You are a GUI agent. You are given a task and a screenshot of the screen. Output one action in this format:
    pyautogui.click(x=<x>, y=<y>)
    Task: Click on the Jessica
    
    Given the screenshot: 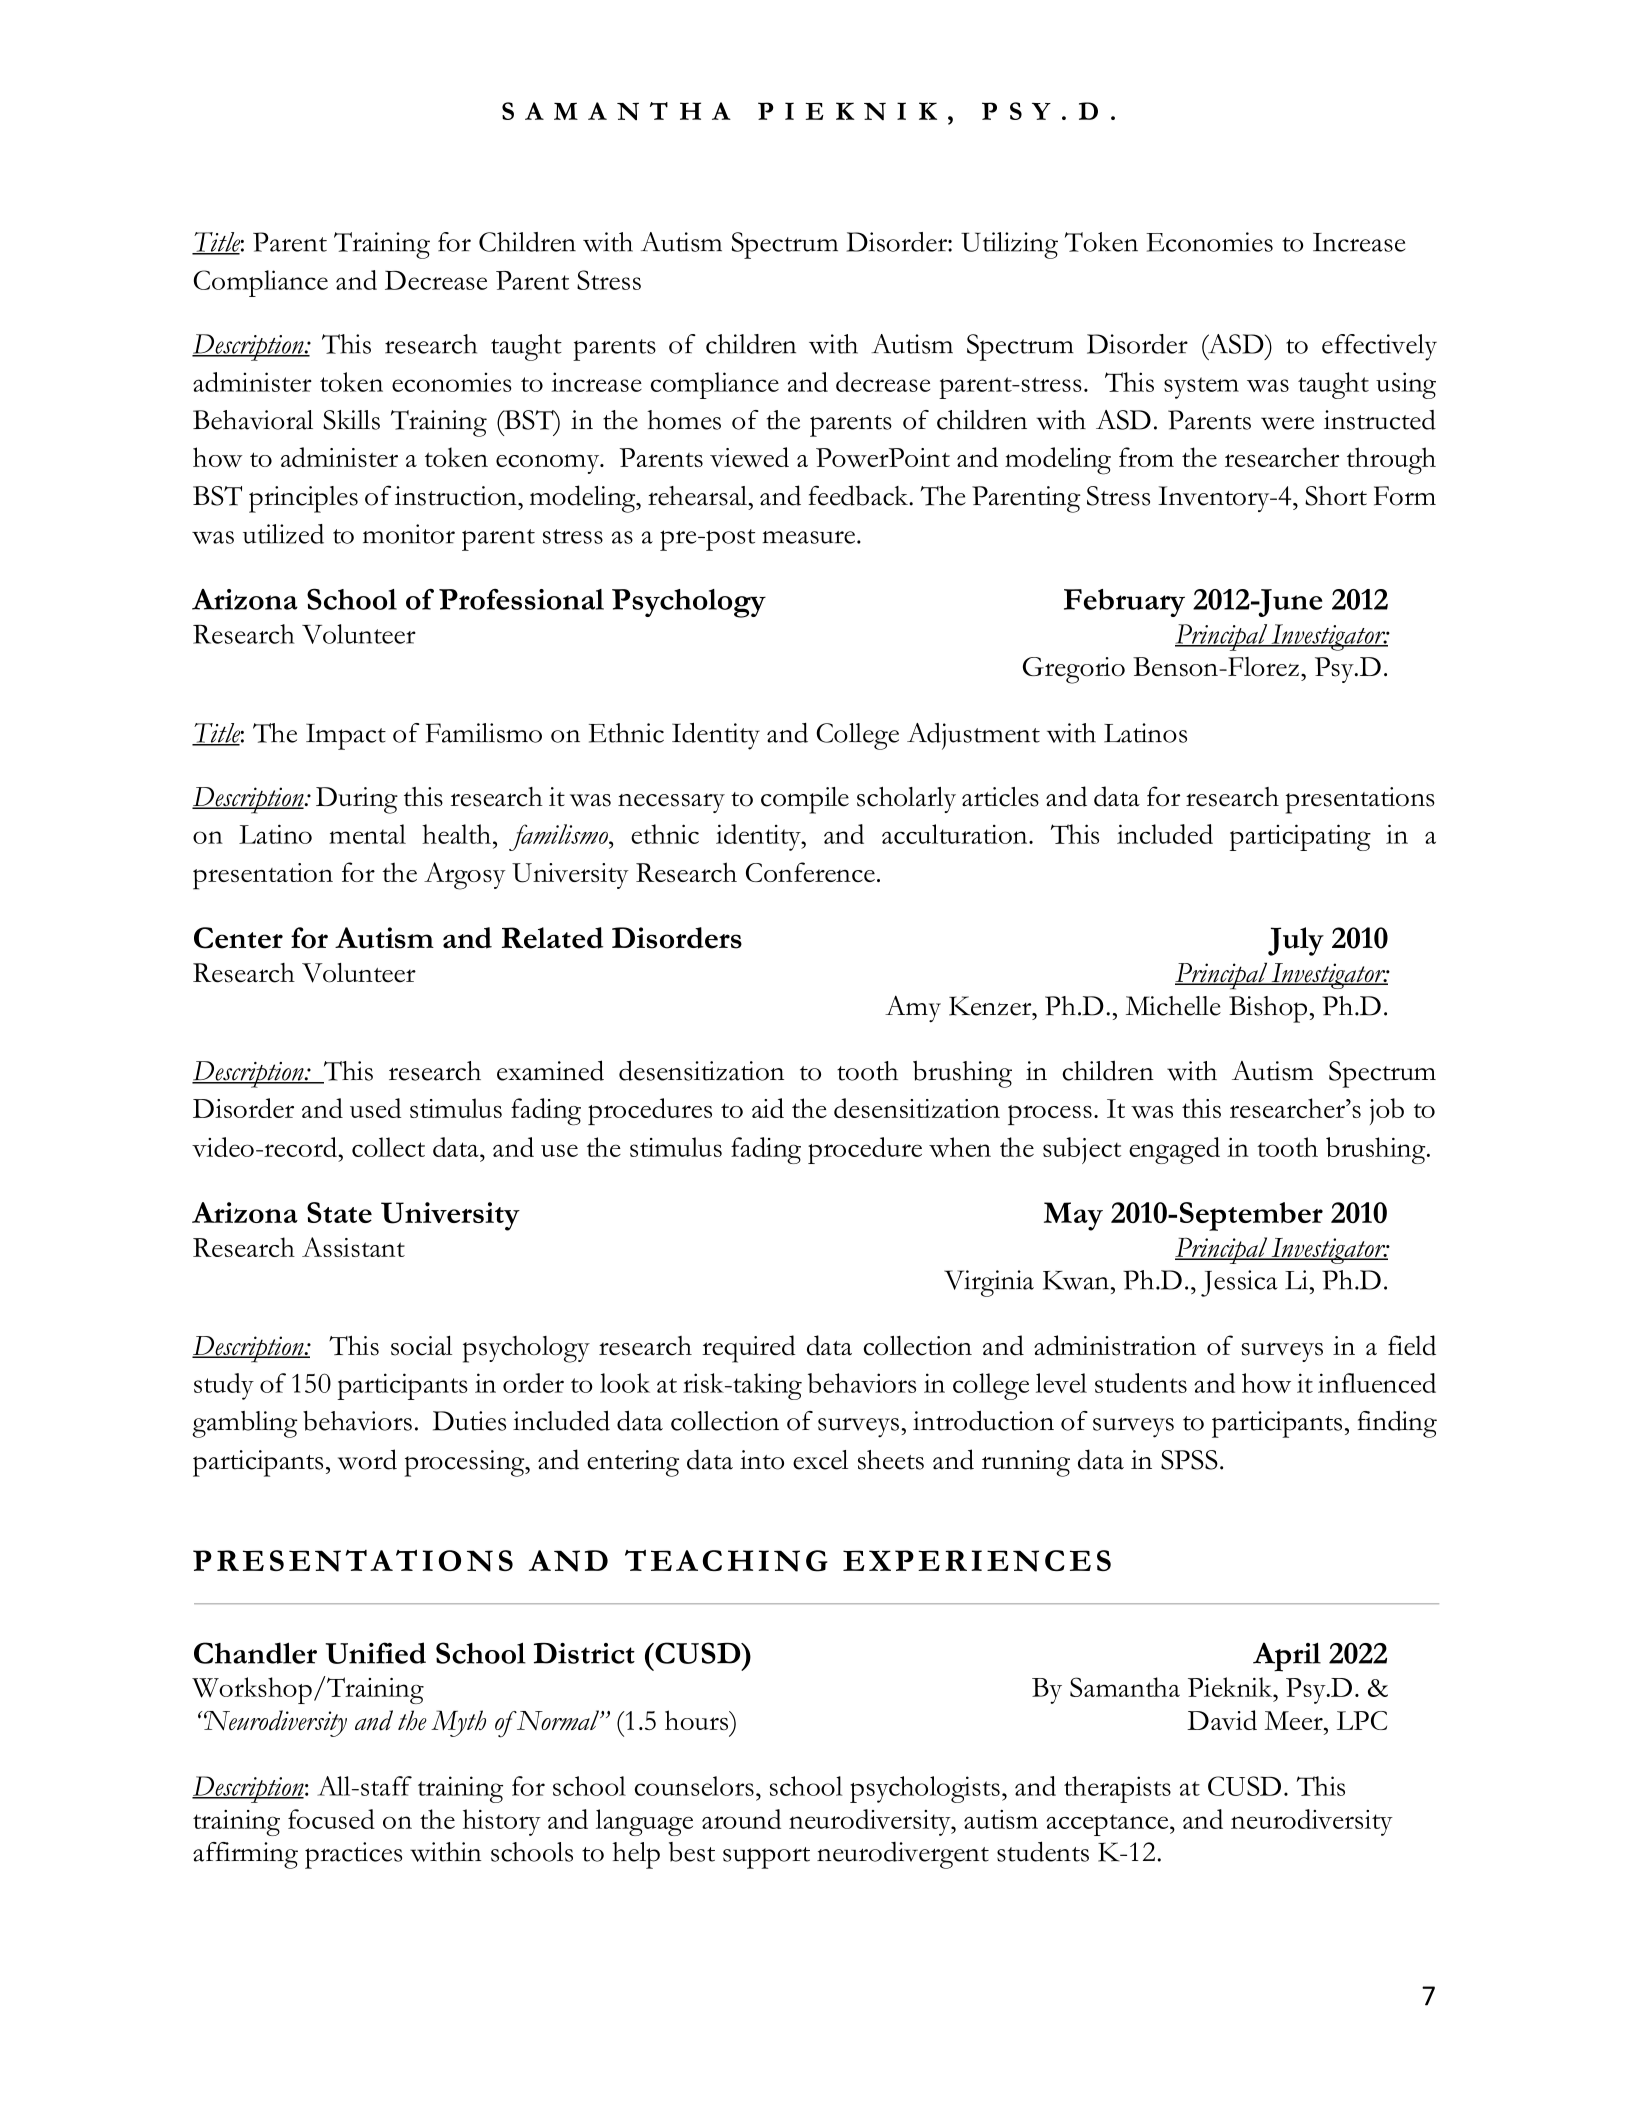 What is the action you would take?
    pyautogui.click(x=1239, y=1283)
